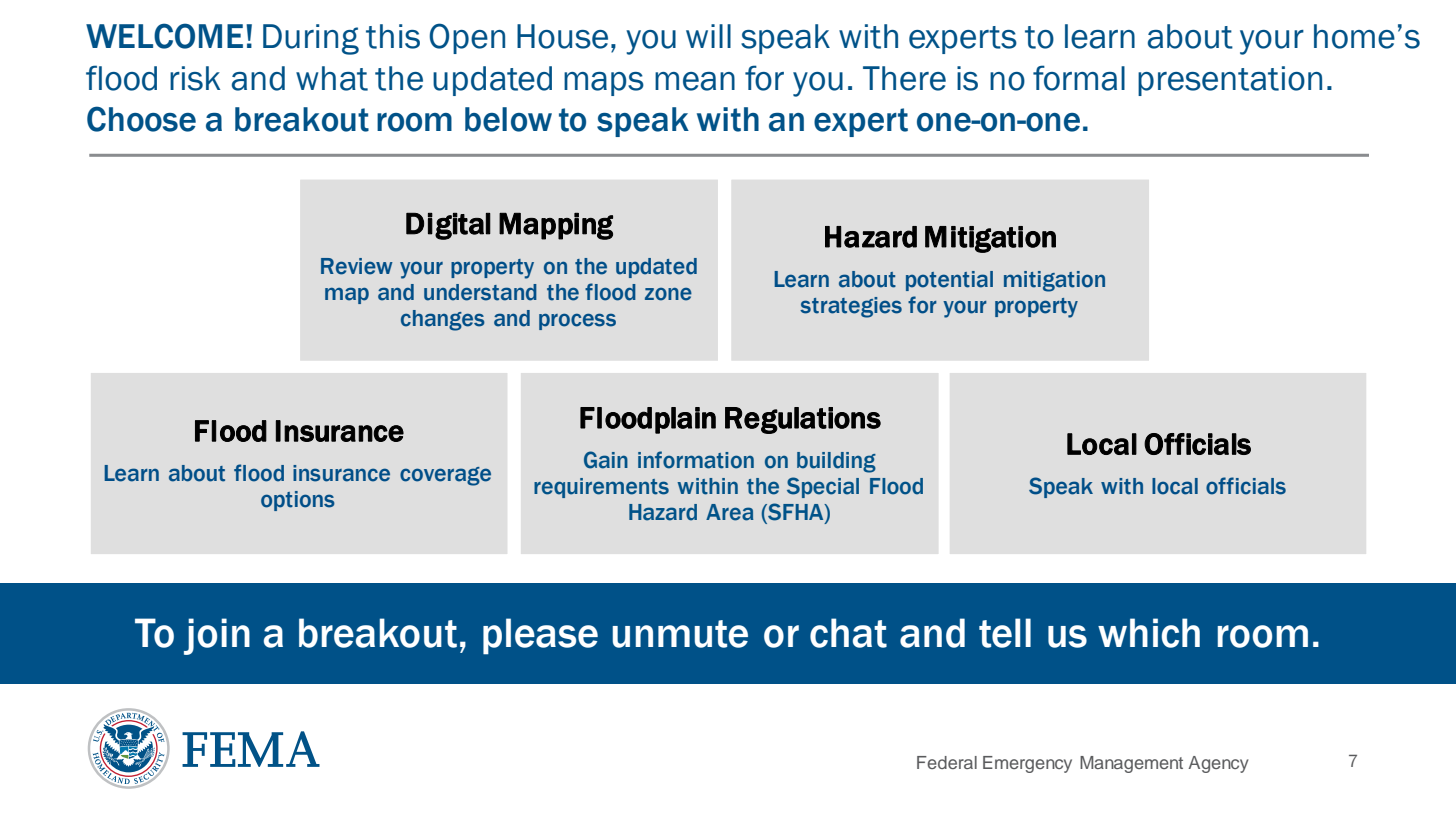 The height and width of the image is (819, 1456). What do you see at coordinates (556, 226) in the image?
I see `Mapping` at bounding box center [556, 226].
